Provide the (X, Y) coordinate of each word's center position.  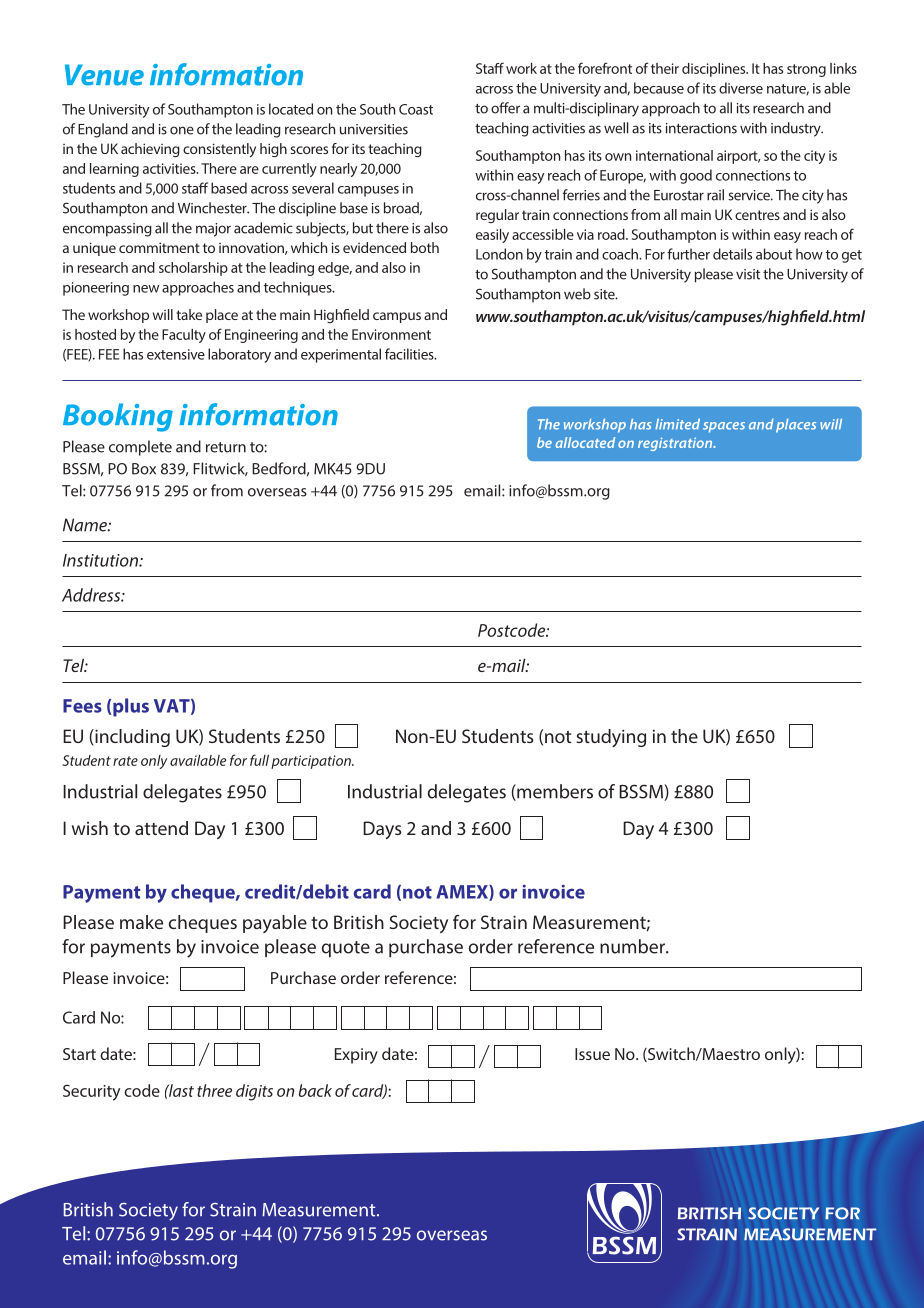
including (131, 738)
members (554, 792)
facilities (410, 354)
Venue (104, 75)
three (214, 1090)
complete (140, 448)
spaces (724, 427)
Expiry (356, 1056)
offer (505, 108)
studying (611, 738)
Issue (592, 1054)
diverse (741, 88)
